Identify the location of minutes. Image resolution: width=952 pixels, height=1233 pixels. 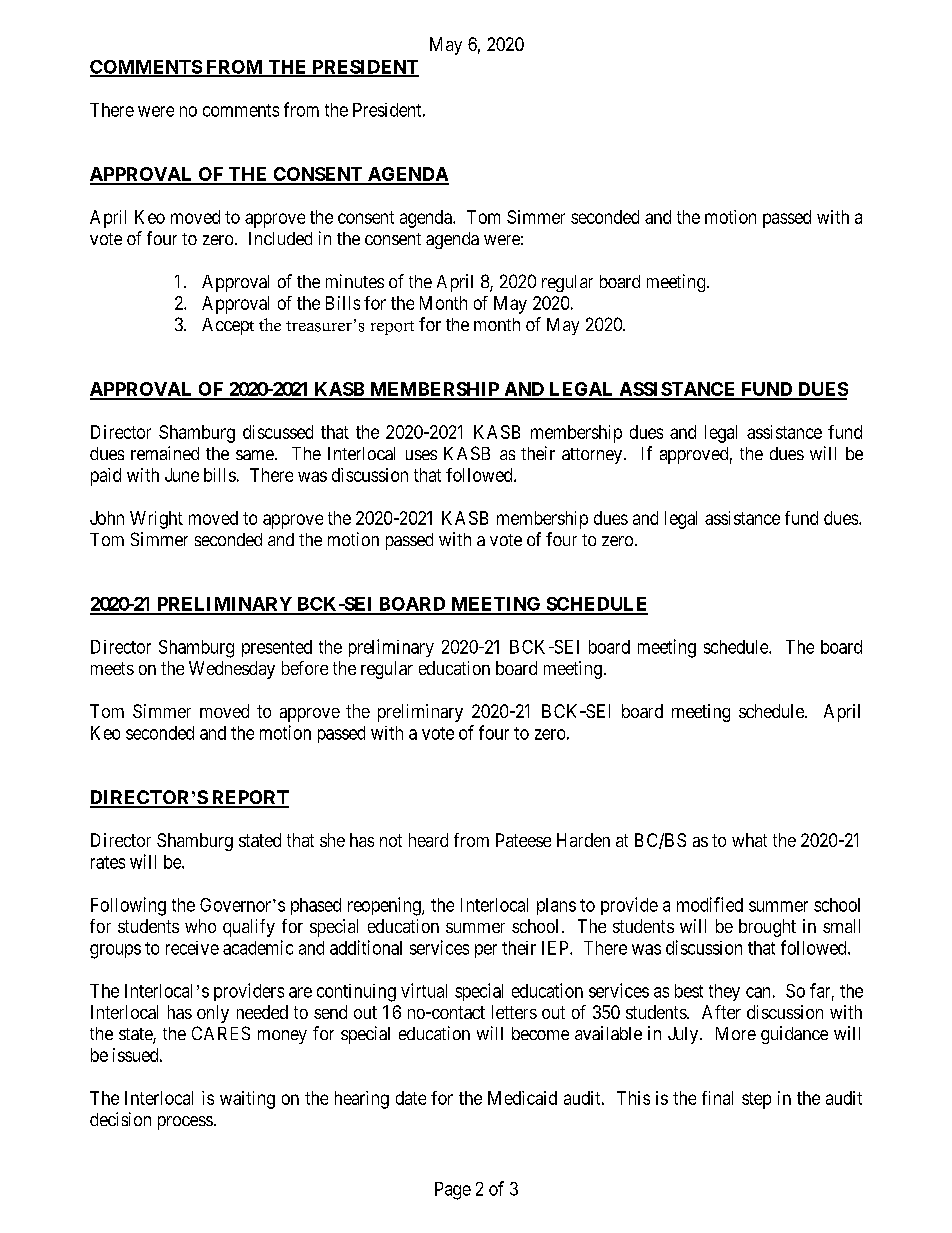
(355, 281).
